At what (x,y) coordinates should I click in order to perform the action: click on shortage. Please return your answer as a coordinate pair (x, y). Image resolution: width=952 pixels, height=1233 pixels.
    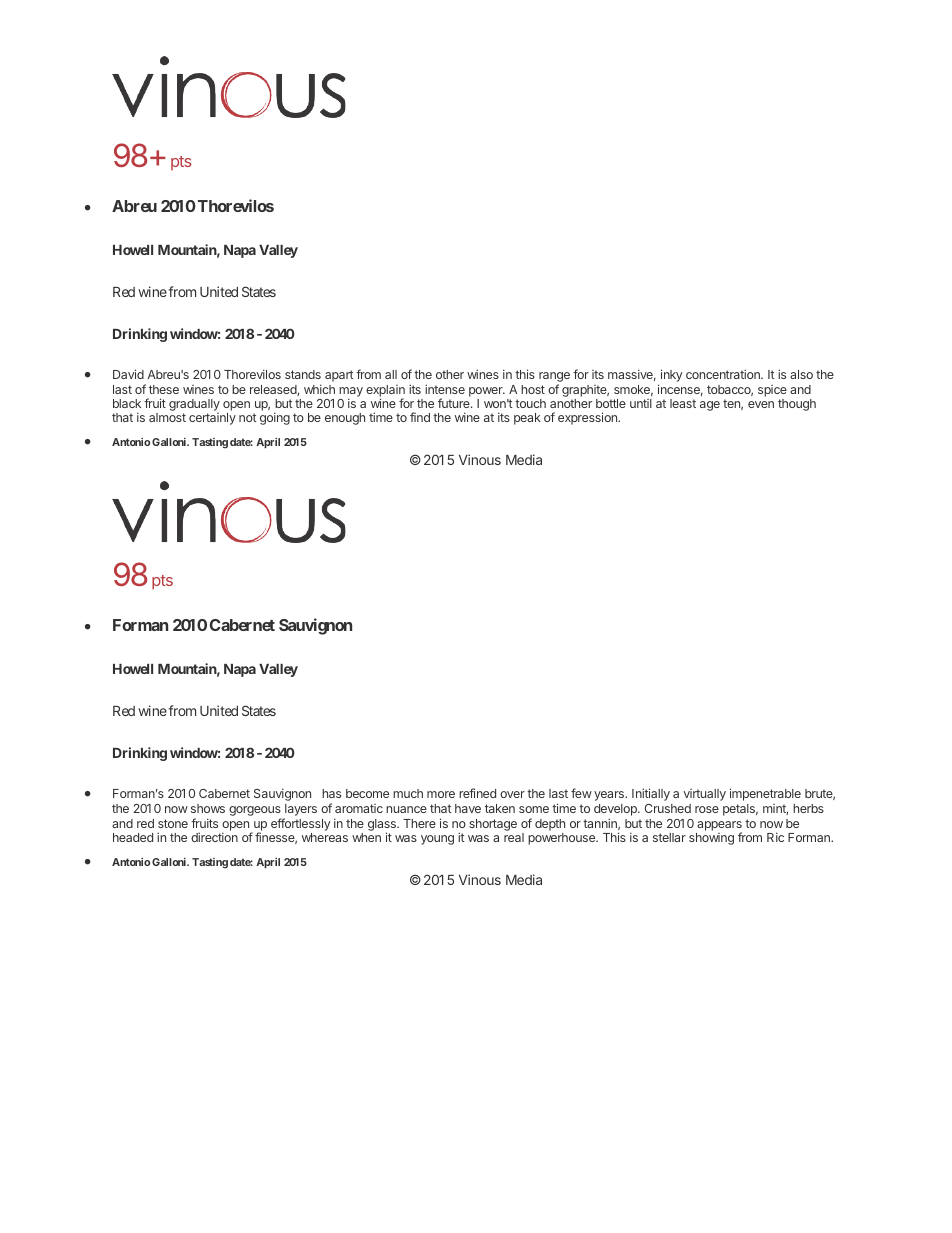
    Looking at the image, I should click on (493, 825).
